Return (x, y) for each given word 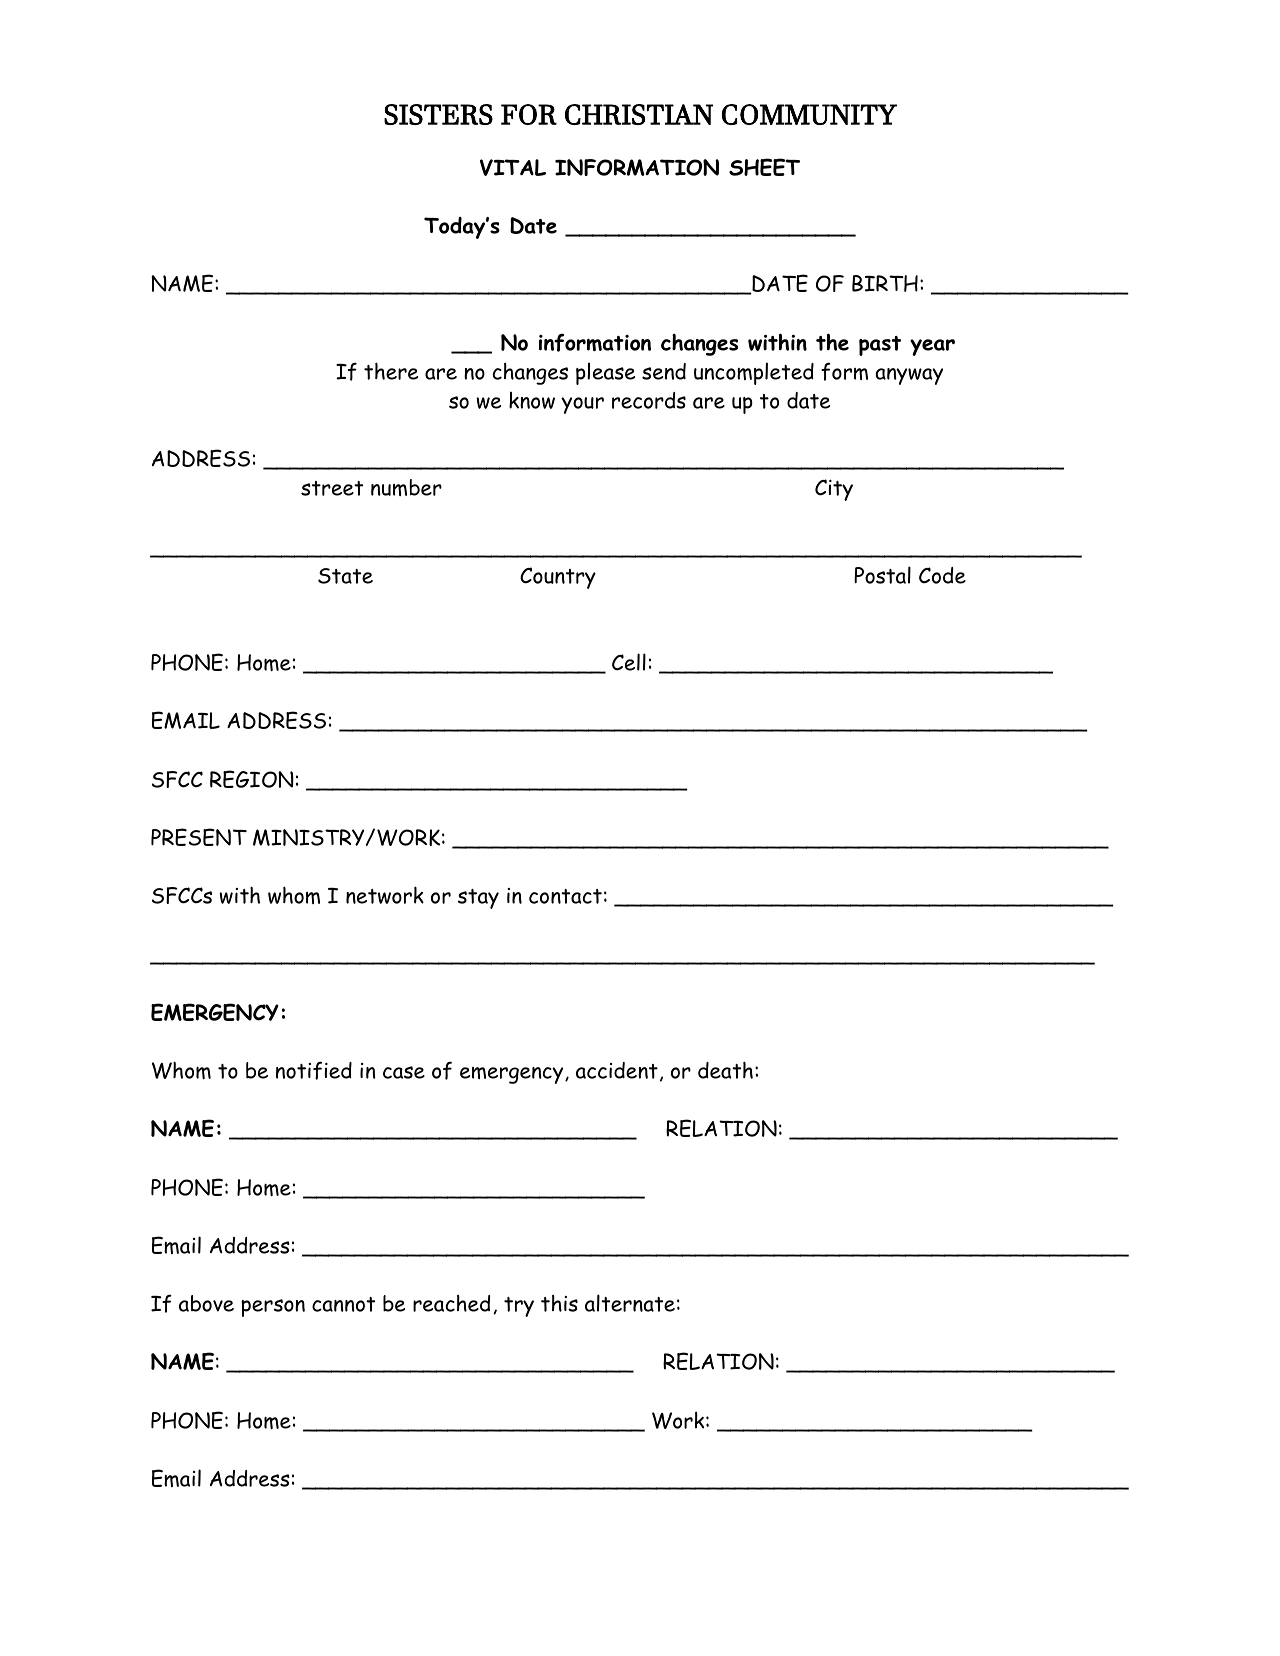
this (559, 1303)
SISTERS (438, 114)
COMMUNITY (809, 114)
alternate (630, 1303)
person (273, 1308)
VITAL (513, 167)
